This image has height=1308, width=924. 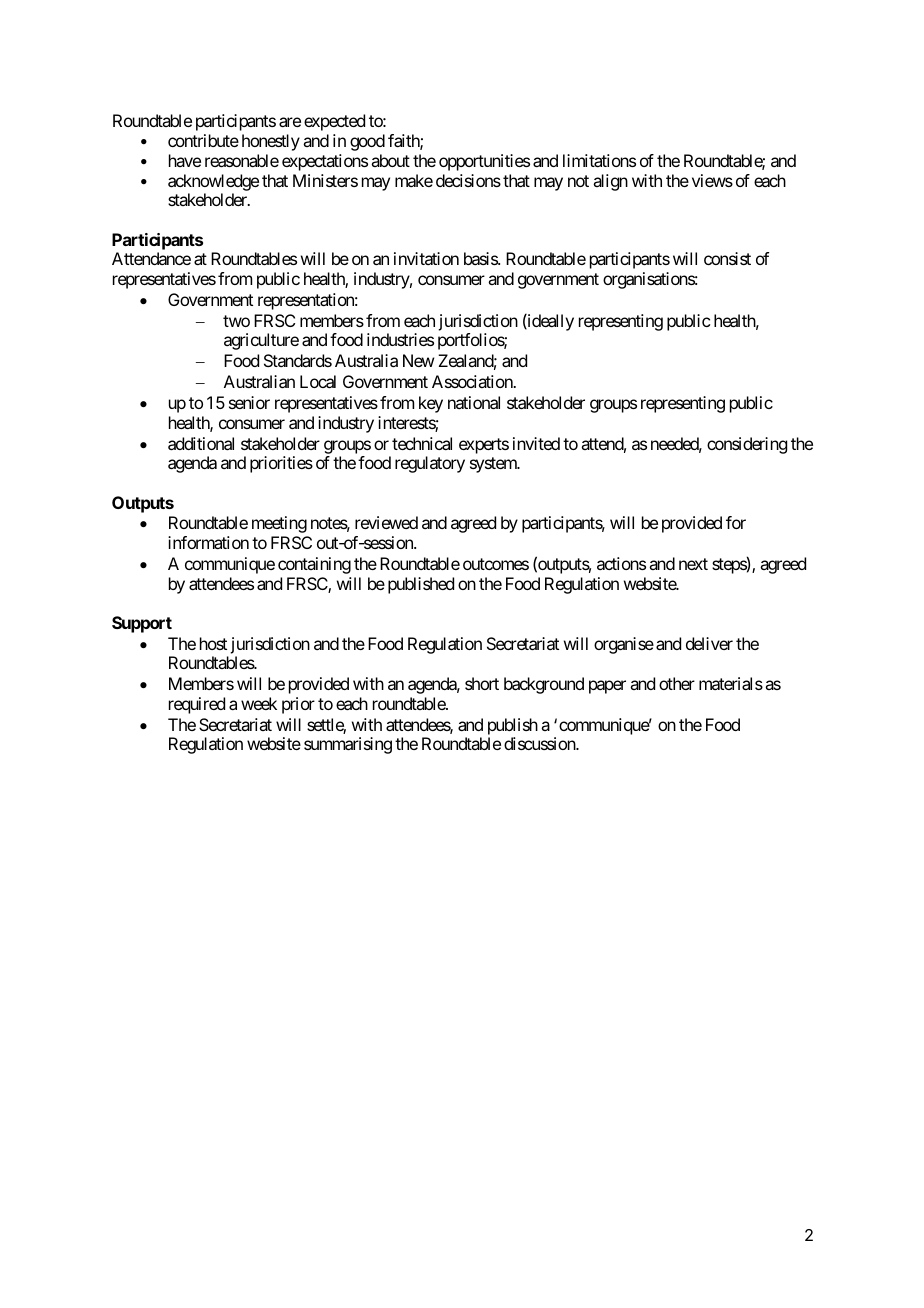 What do you see at coordinates (386, 522) in the image?
I see `reviewed` at bounding box center [386, 522].
